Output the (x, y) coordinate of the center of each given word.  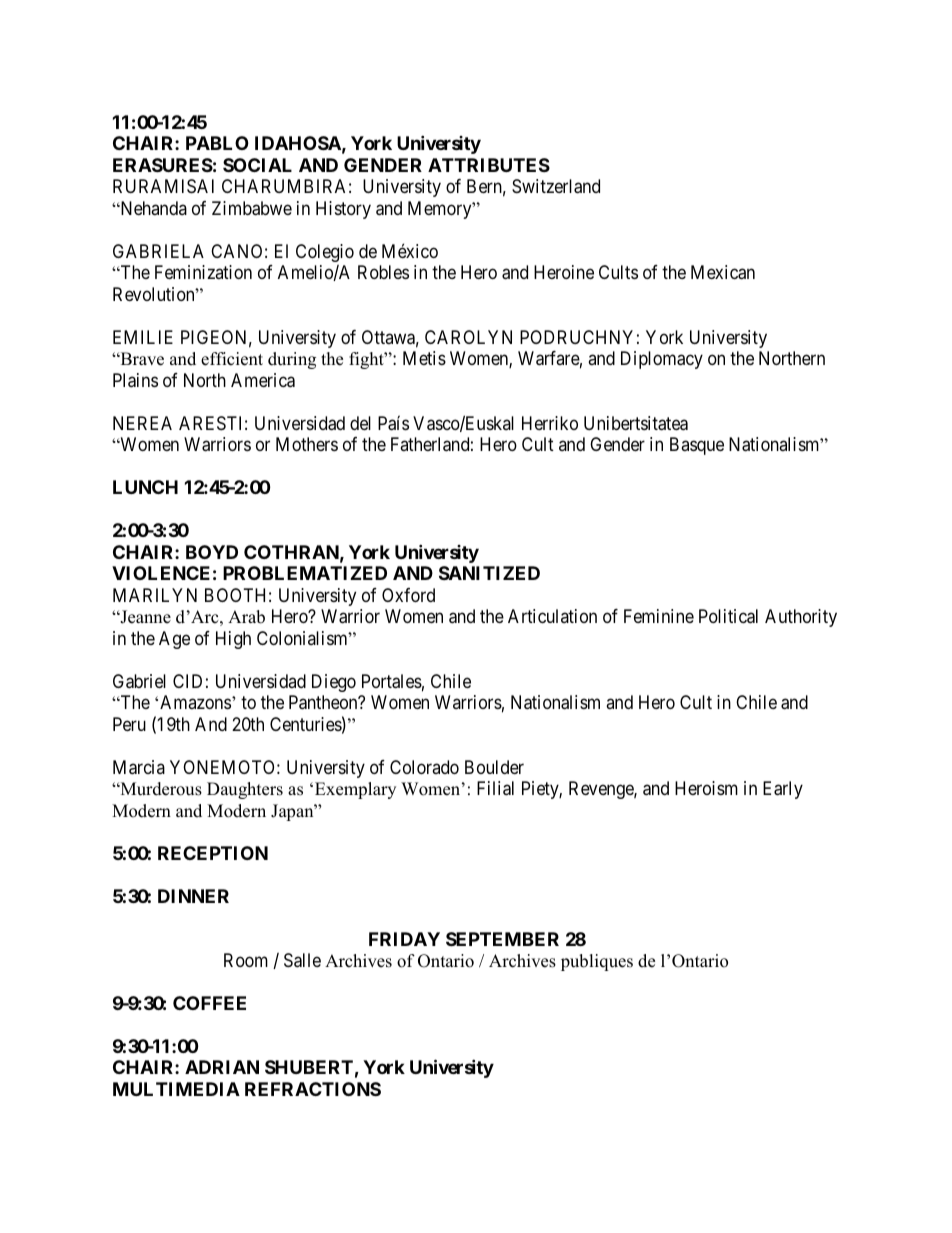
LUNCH (145, 487)
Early (783, 790)
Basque (697, 446)
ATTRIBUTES (489, 165)
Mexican (723, 272)
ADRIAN (222, 1067)
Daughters (245, 790)
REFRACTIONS (313, 1089)
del (360, 423)
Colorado (424, 767)
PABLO (217, 143)
